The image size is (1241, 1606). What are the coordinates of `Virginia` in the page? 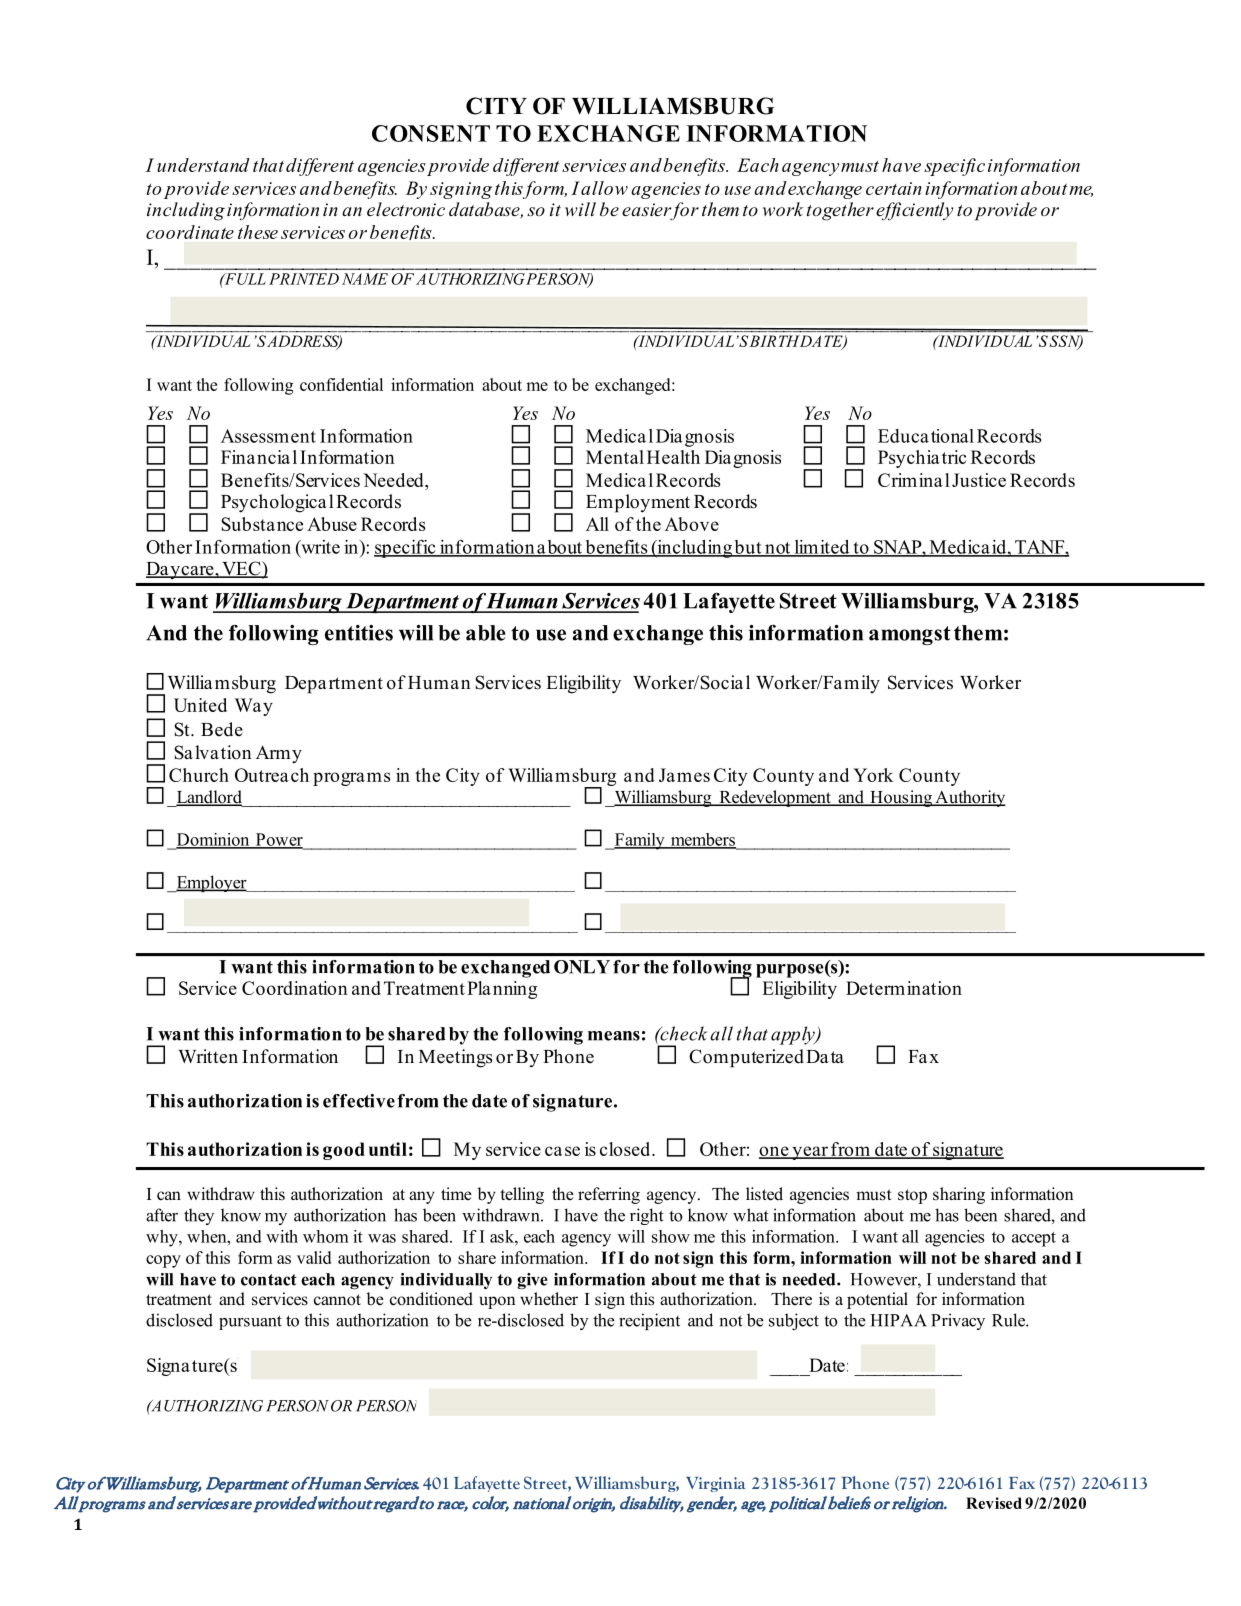 It's located at (715, 1484).
